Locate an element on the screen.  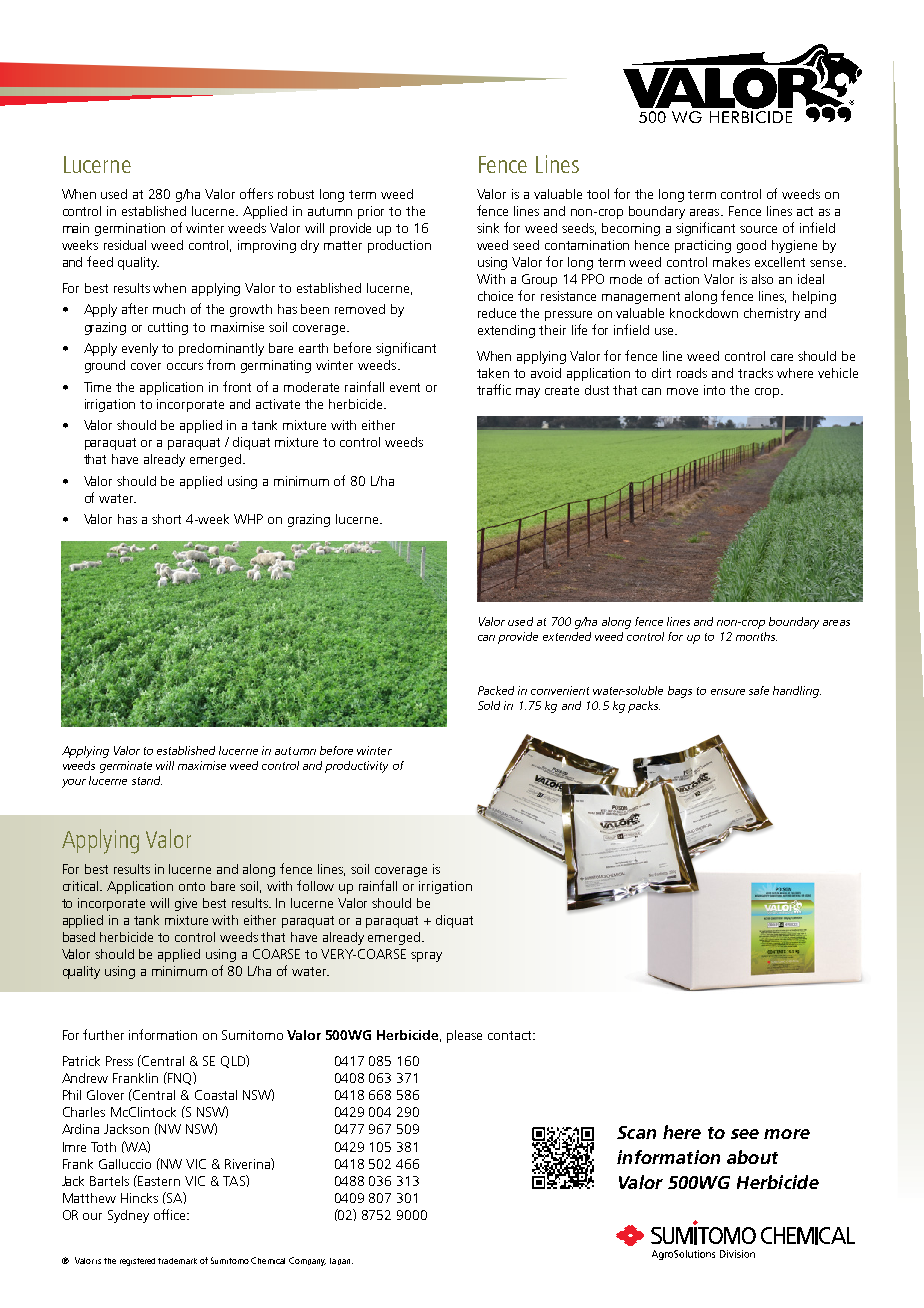
sink is located at coordinates (488, 228).
